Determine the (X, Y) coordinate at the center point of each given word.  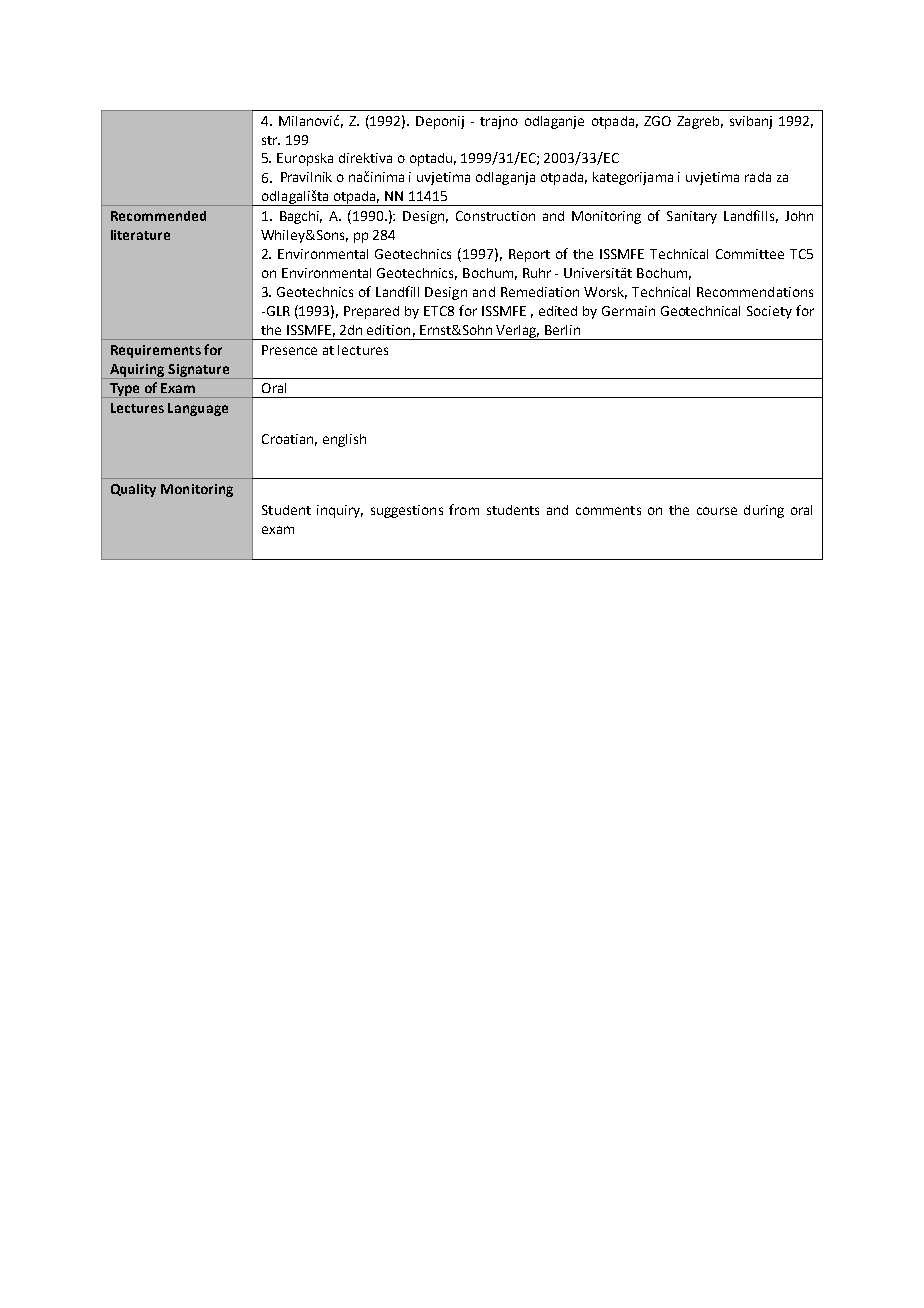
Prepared (371, 312)
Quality (133, 490)
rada (758, 177)
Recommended (158, 216)
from (464, 509)
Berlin (562, 330)
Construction (495, 216)
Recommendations (755, 292)
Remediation (540, 292)
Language (198, 409)
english (344, 440)
